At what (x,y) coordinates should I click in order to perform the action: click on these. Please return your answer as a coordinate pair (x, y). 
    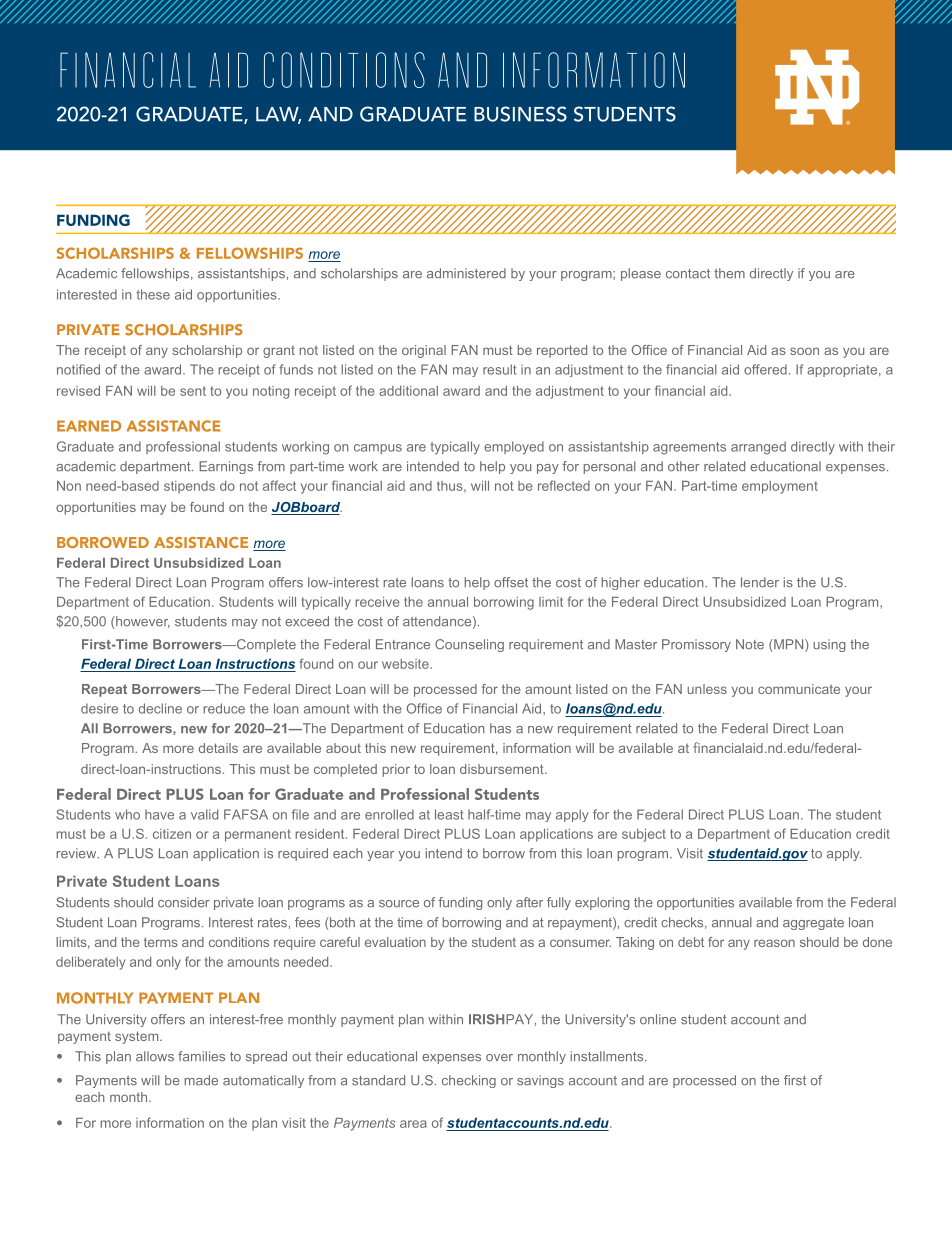
    Looking at the image, I should click on (153, 294).
